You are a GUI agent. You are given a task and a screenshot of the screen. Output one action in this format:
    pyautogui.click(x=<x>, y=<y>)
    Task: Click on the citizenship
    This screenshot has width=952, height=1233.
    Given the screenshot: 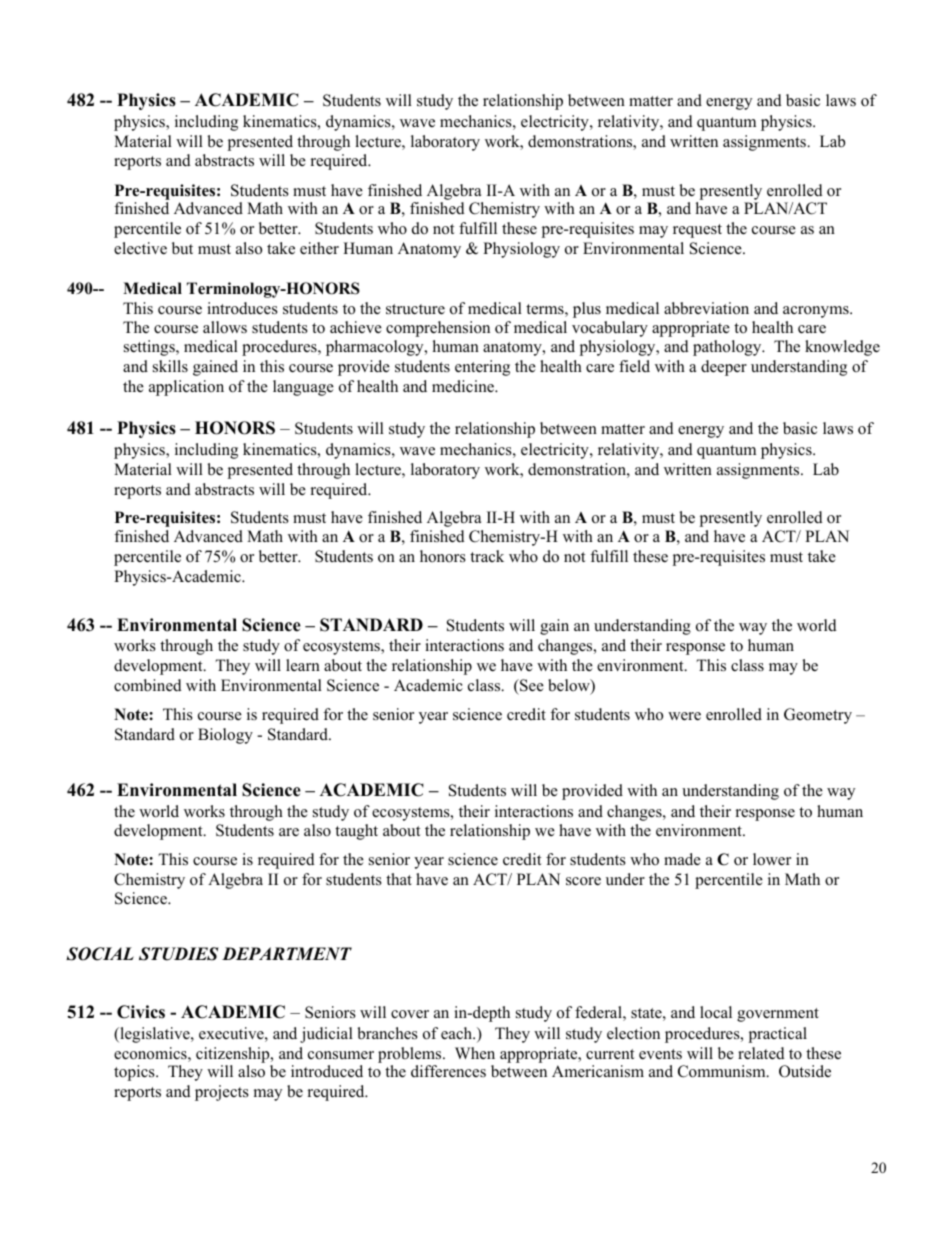 What is the action you would take?
    pyautogui.click(x=234, y=1055)
